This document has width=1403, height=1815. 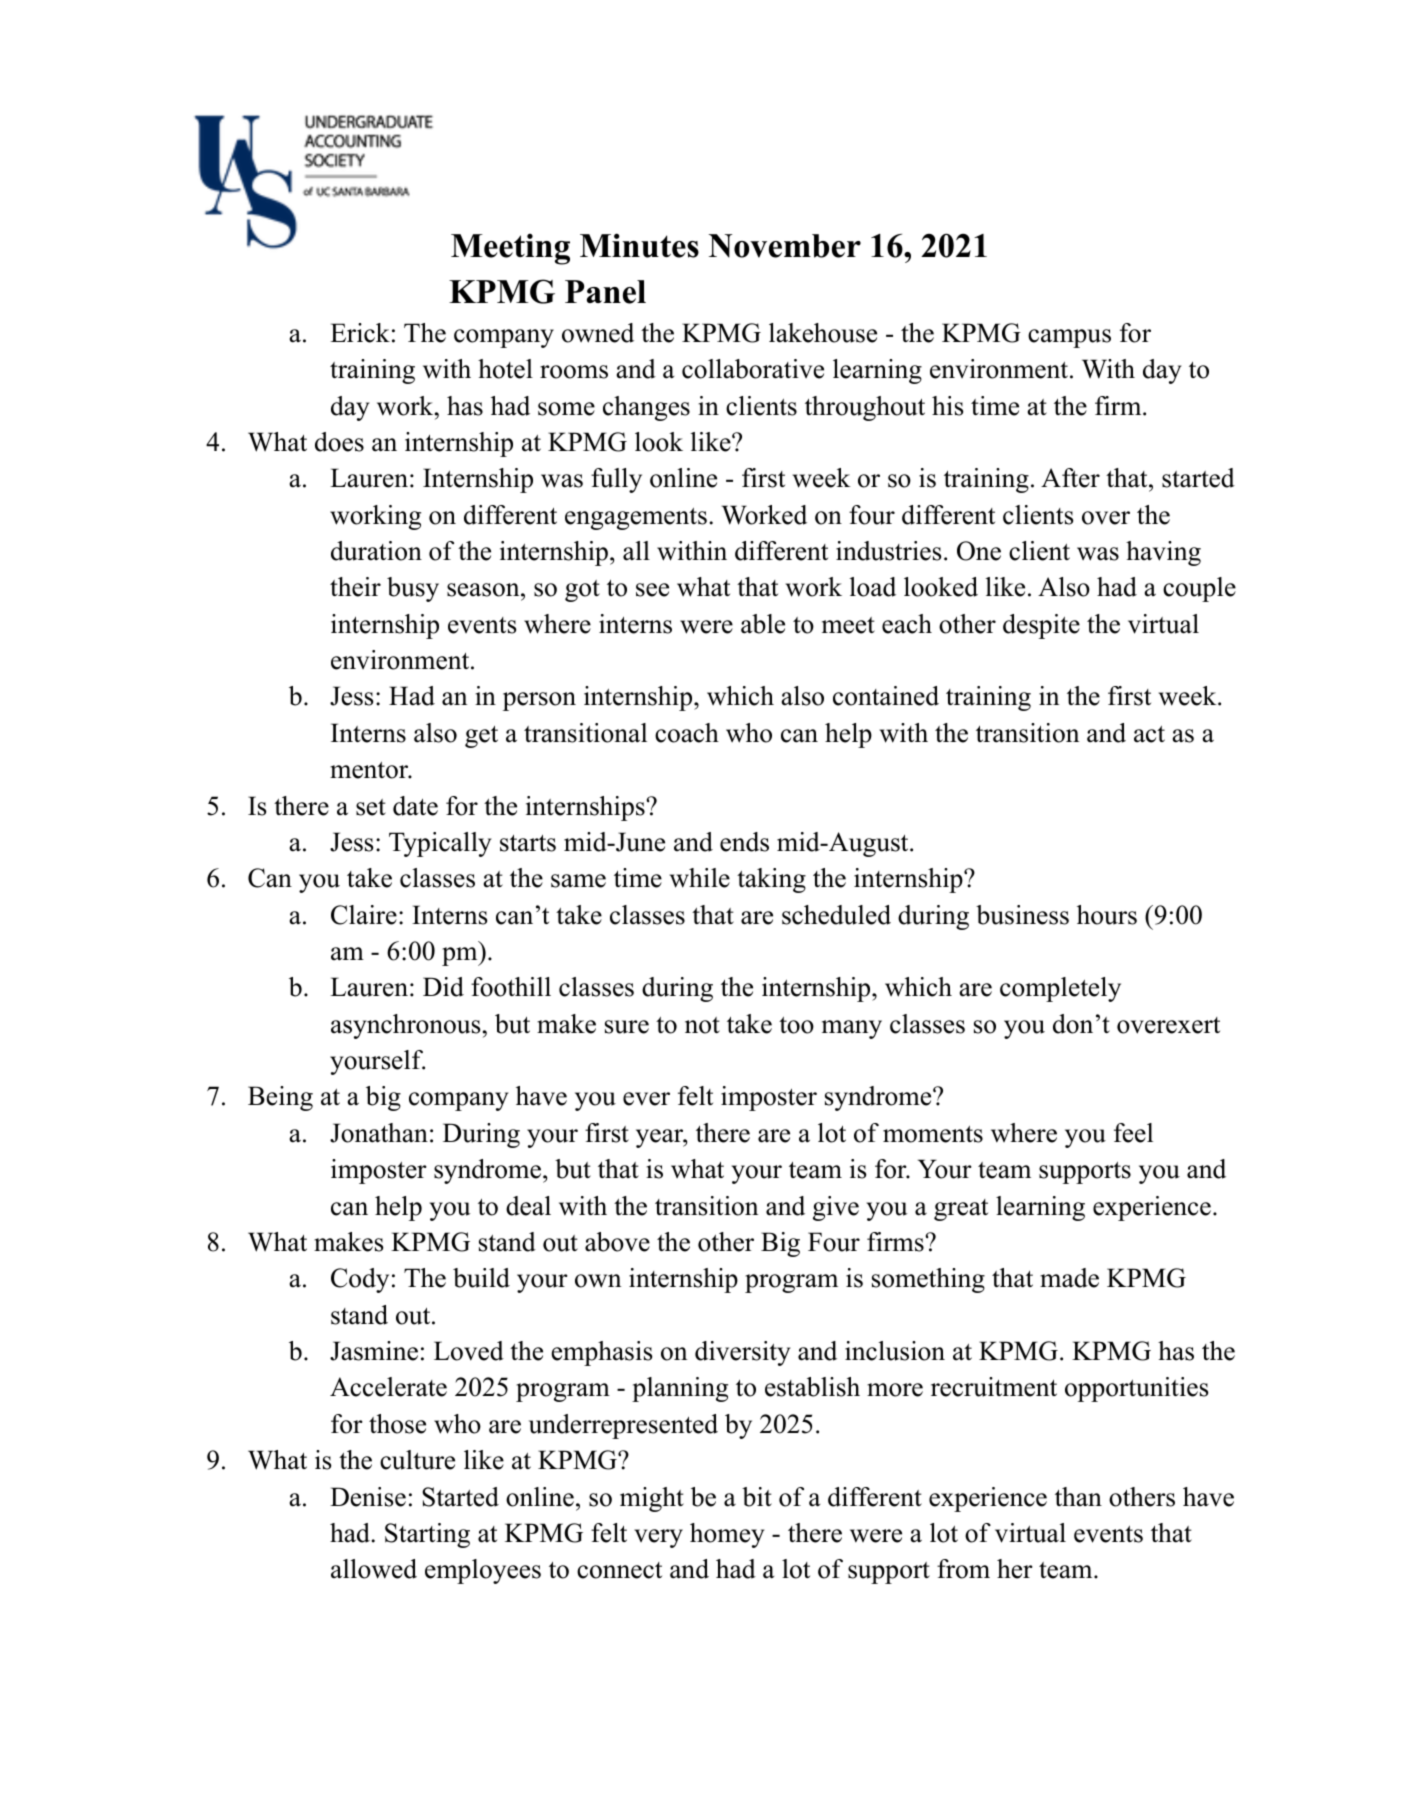 What do you see at coordinates (427, 1535) in the document?
I see `Starting` at bounding box center [427, 1535].
